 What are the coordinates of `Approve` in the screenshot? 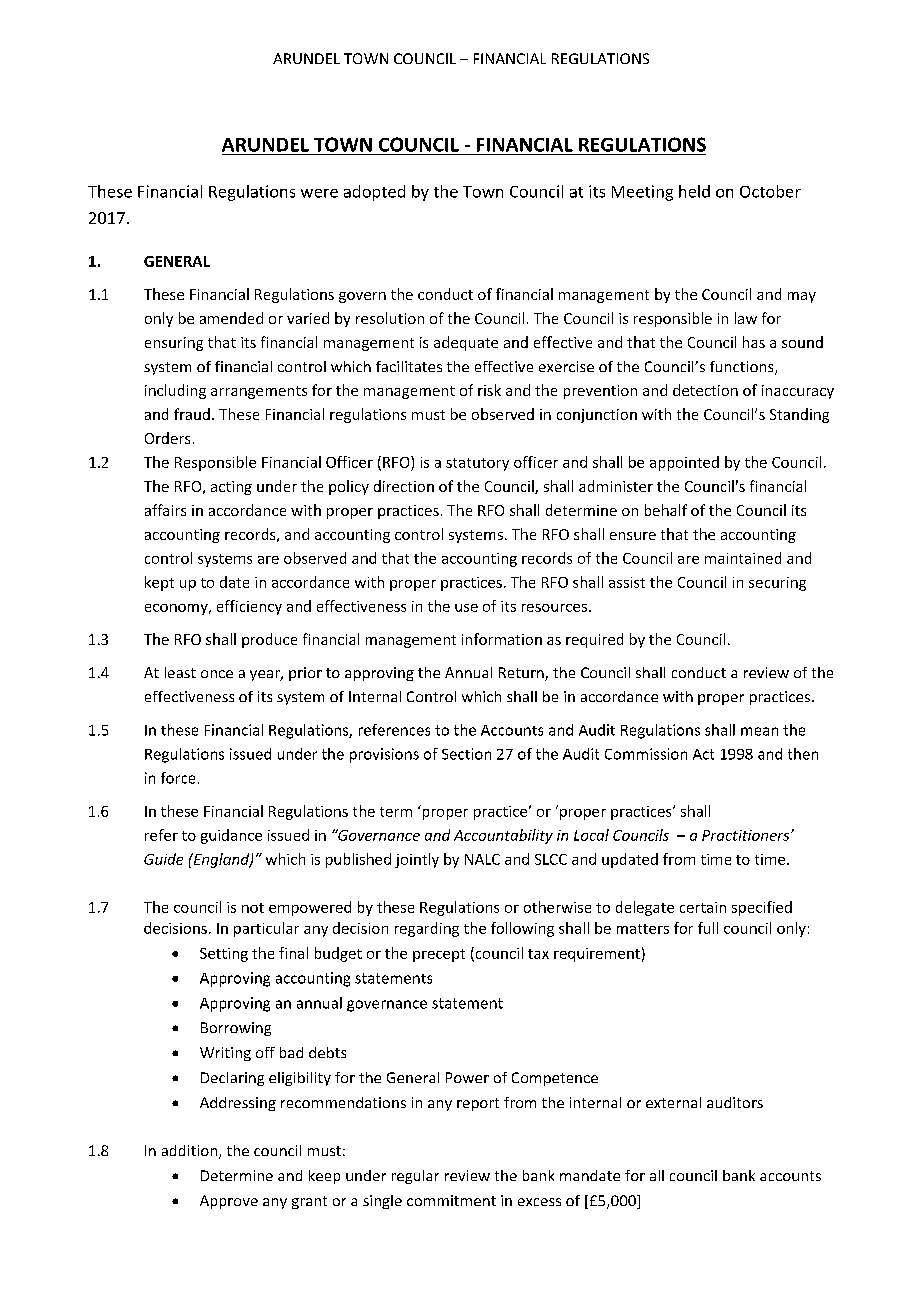 It's located at (229, 1202).
